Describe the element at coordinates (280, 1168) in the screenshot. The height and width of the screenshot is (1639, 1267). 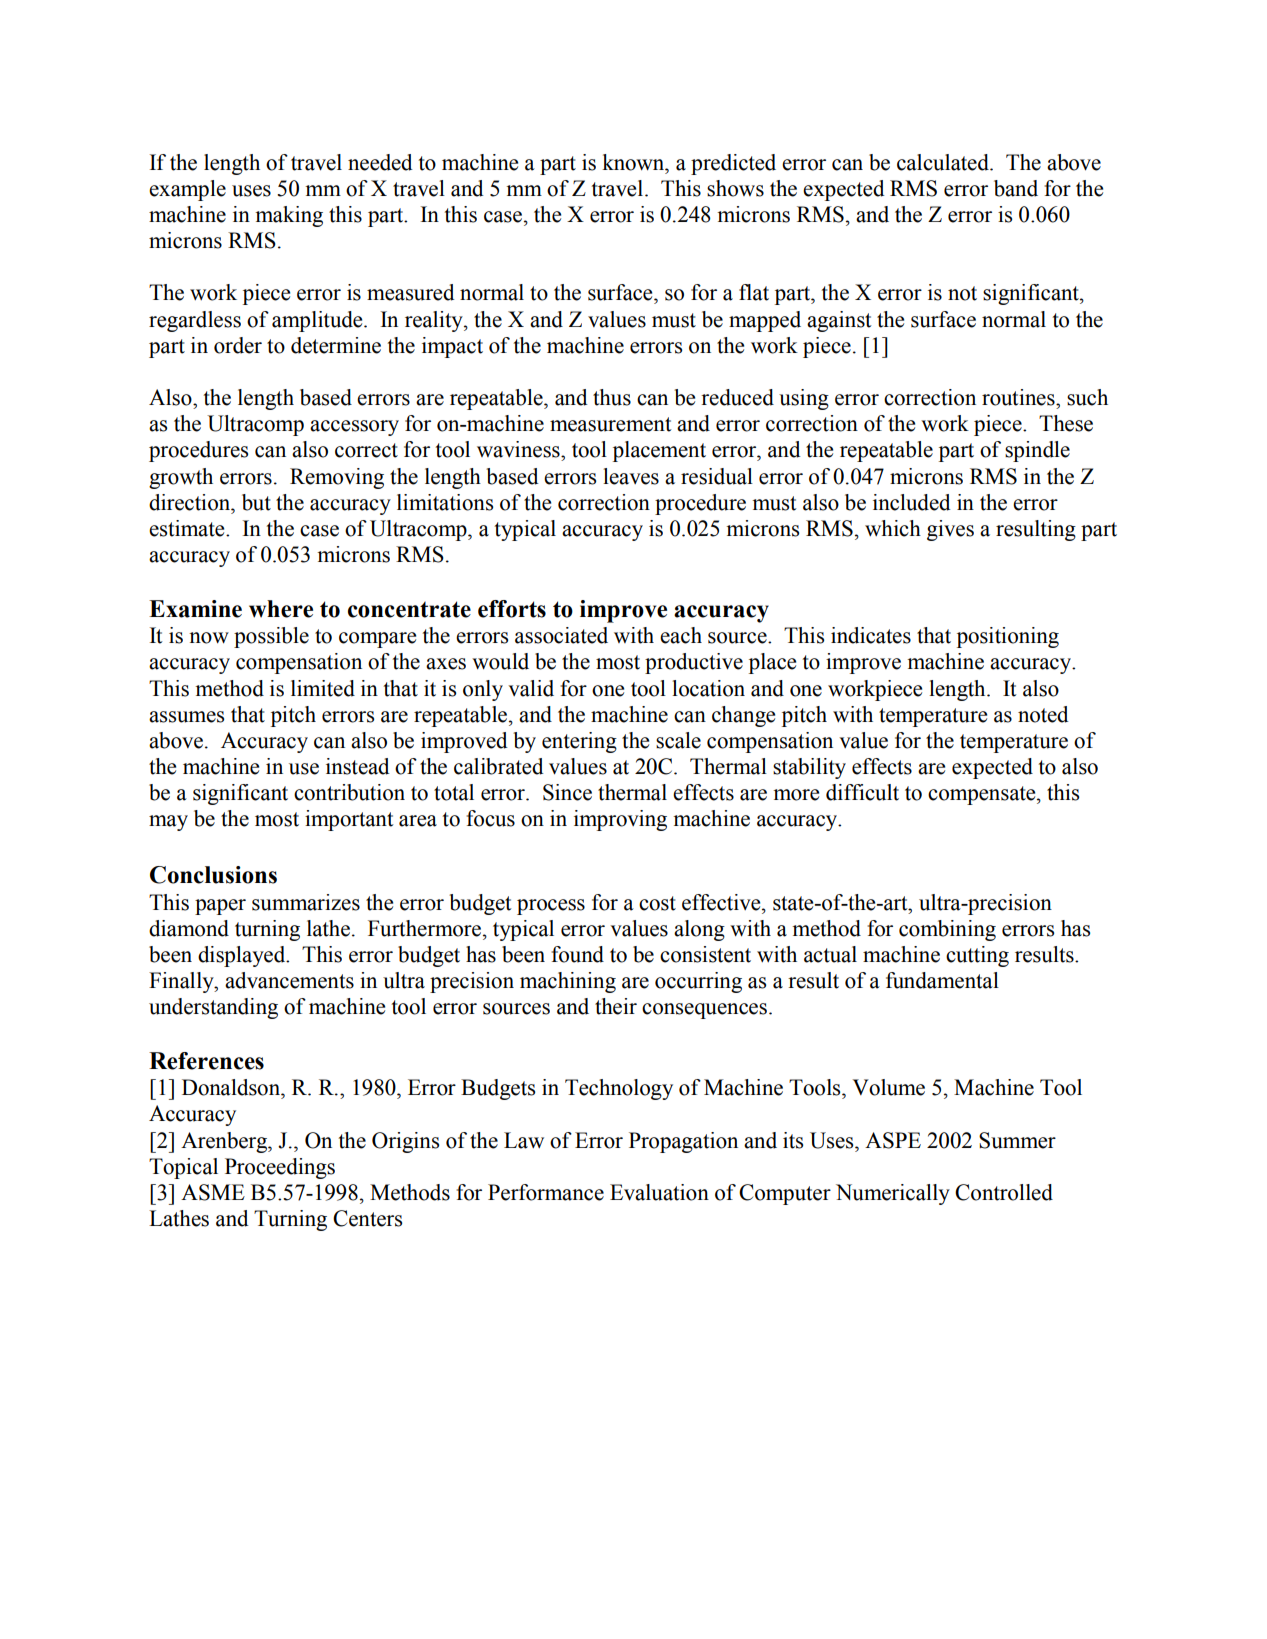
I see `Proceedings` at that location.
